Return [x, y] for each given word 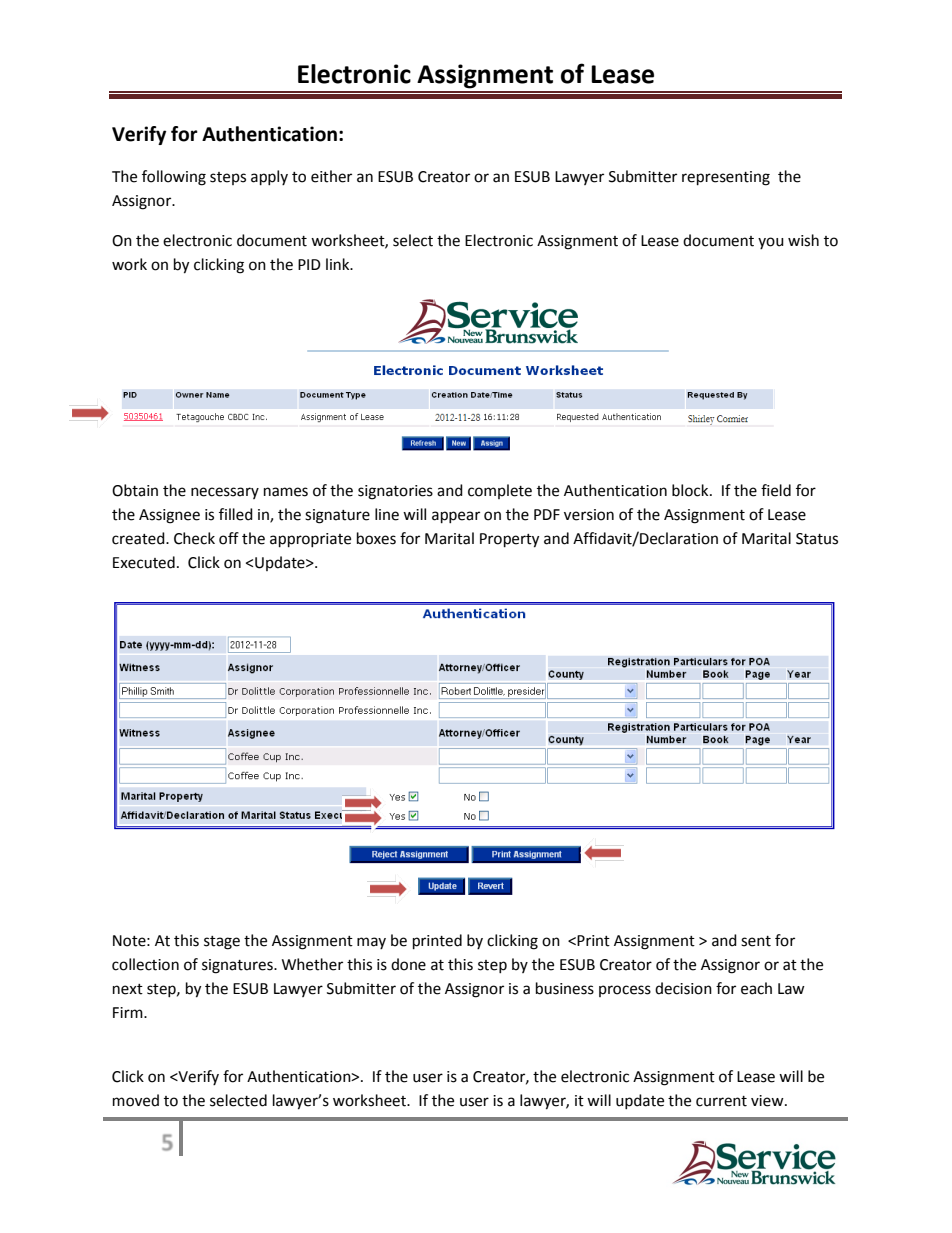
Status [817, 539]
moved [136, 1100]
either [331, 176]
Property [509, 540]
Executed [144, 562]
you [771, 243]
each [756, 988]
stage [222, 943]
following [174, 178]
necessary [225, 493]
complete [500, 491]
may [371, 943]
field [776, 490]
